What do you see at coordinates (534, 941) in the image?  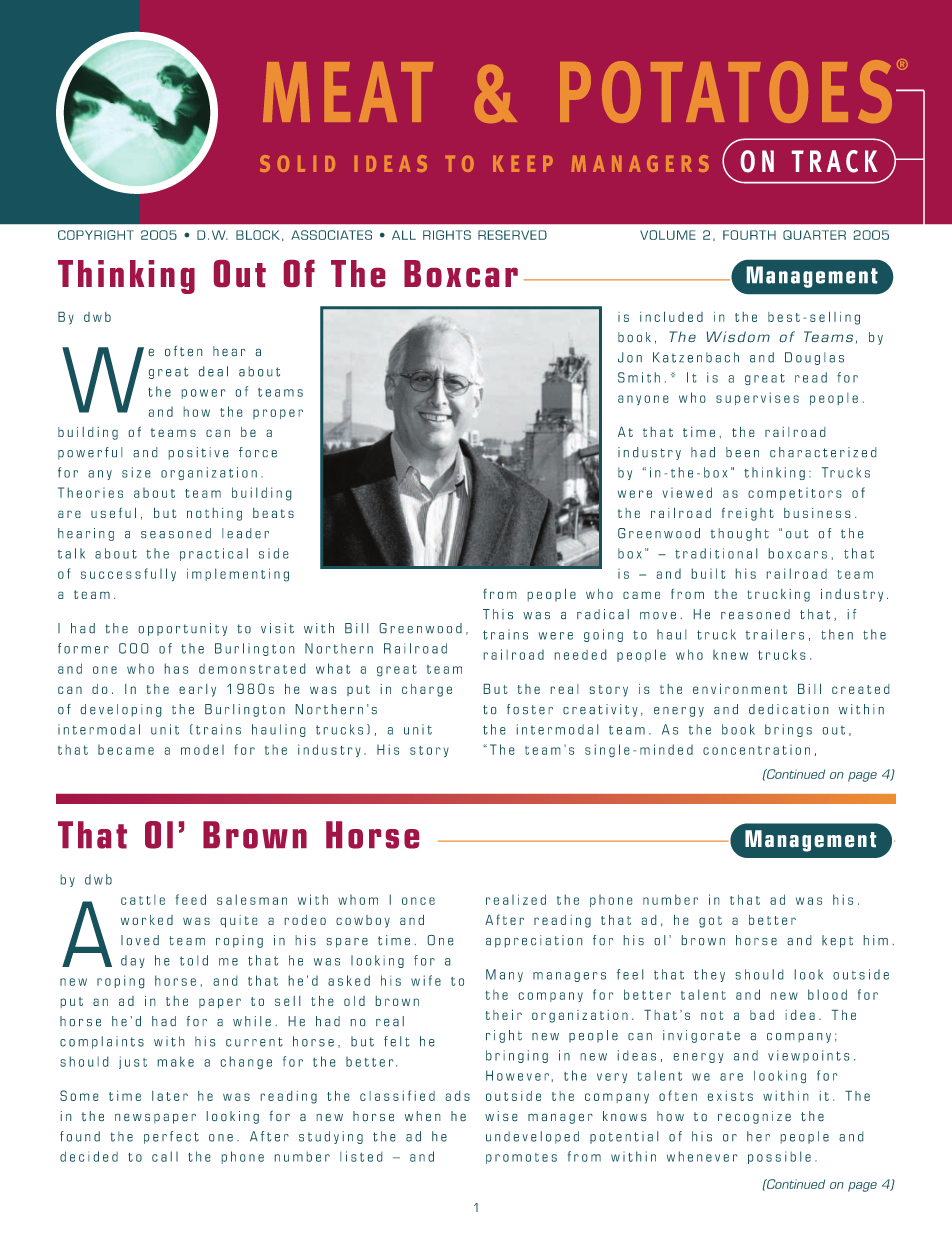 I see `appreciation` at bounding box center [534, 941].
